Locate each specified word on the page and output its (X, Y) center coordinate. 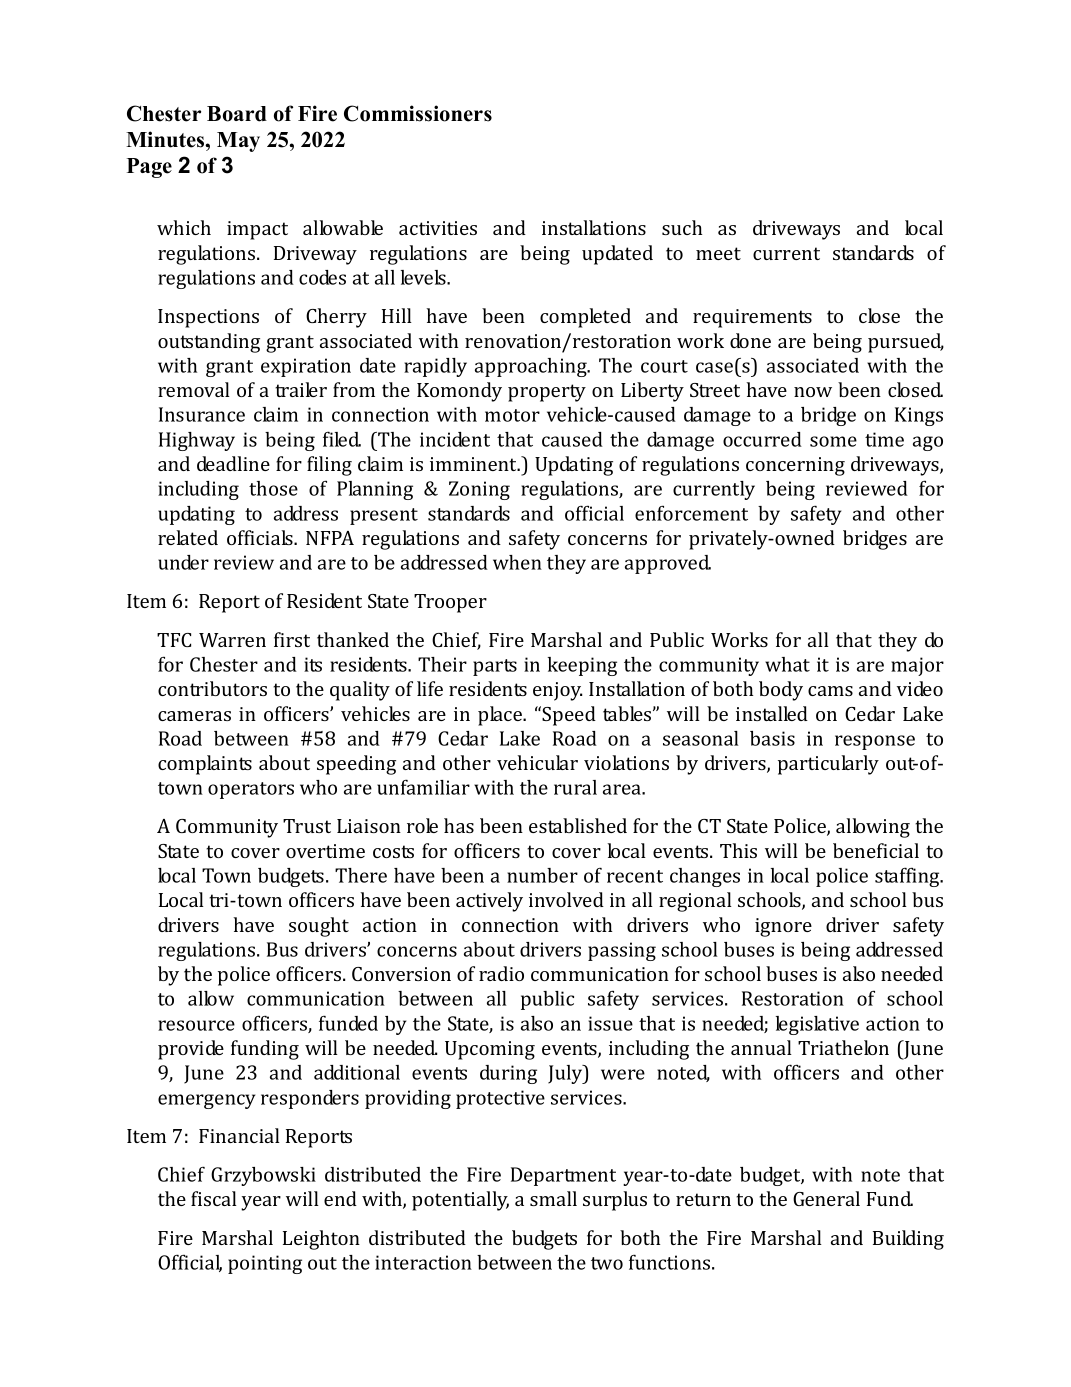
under (183, 562)
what (787, 664)
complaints (205, 765)
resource (196, 1025)
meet (718, 253)
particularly (828, 765)
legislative (817, 1025)
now (813, 392)
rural (575, 787)
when (517, 562)
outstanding (209, 343)
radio (501, 973)
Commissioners (418, 113)
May (238, 142)
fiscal (214, 1198)
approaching (532, 367)
